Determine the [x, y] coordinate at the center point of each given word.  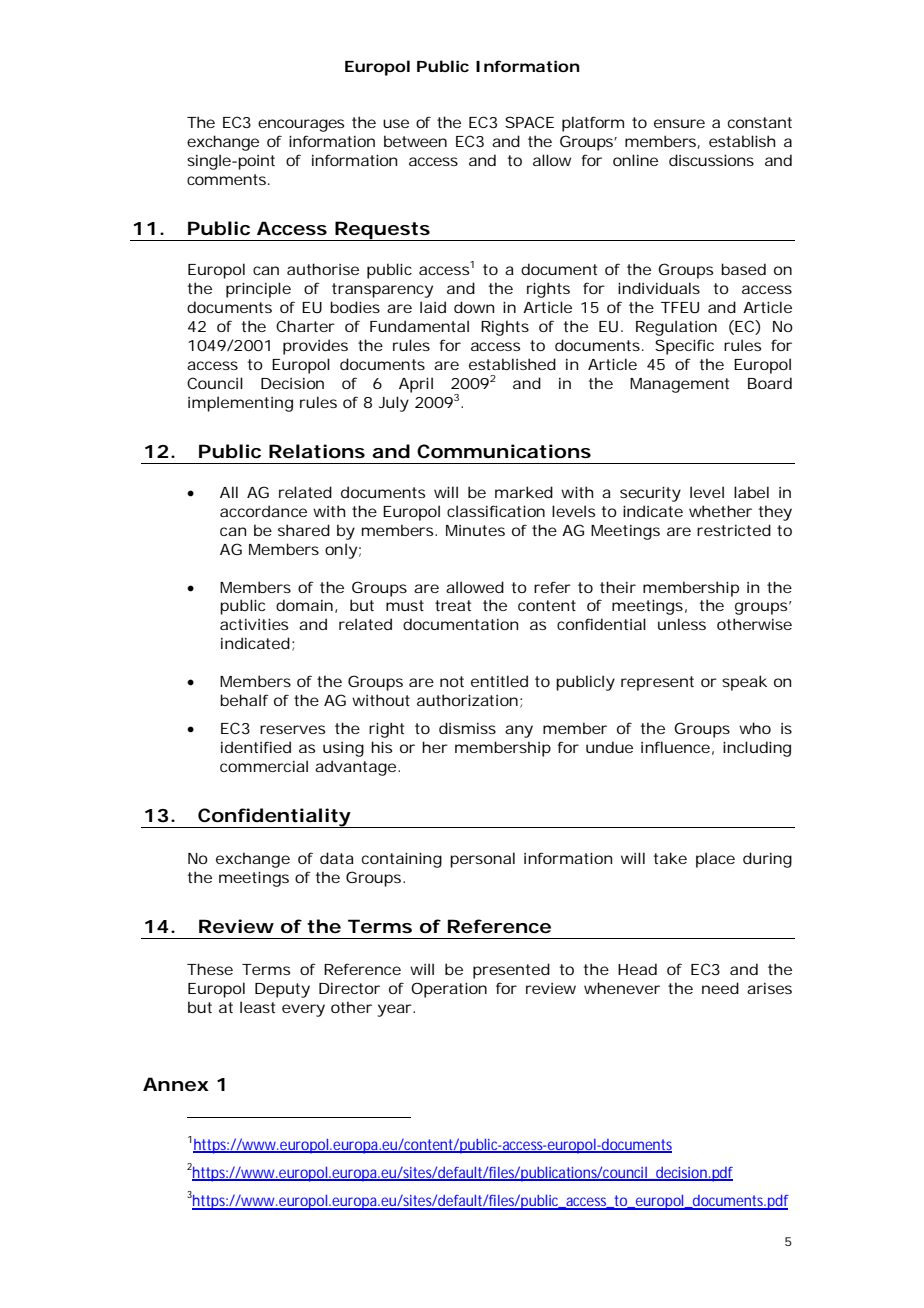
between [415, 141]
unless [682, 624]
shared [304, 530]
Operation [449, 990]
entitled [499, 681]
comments [228, 179]
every [303, 1010]
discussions [711, 160]
